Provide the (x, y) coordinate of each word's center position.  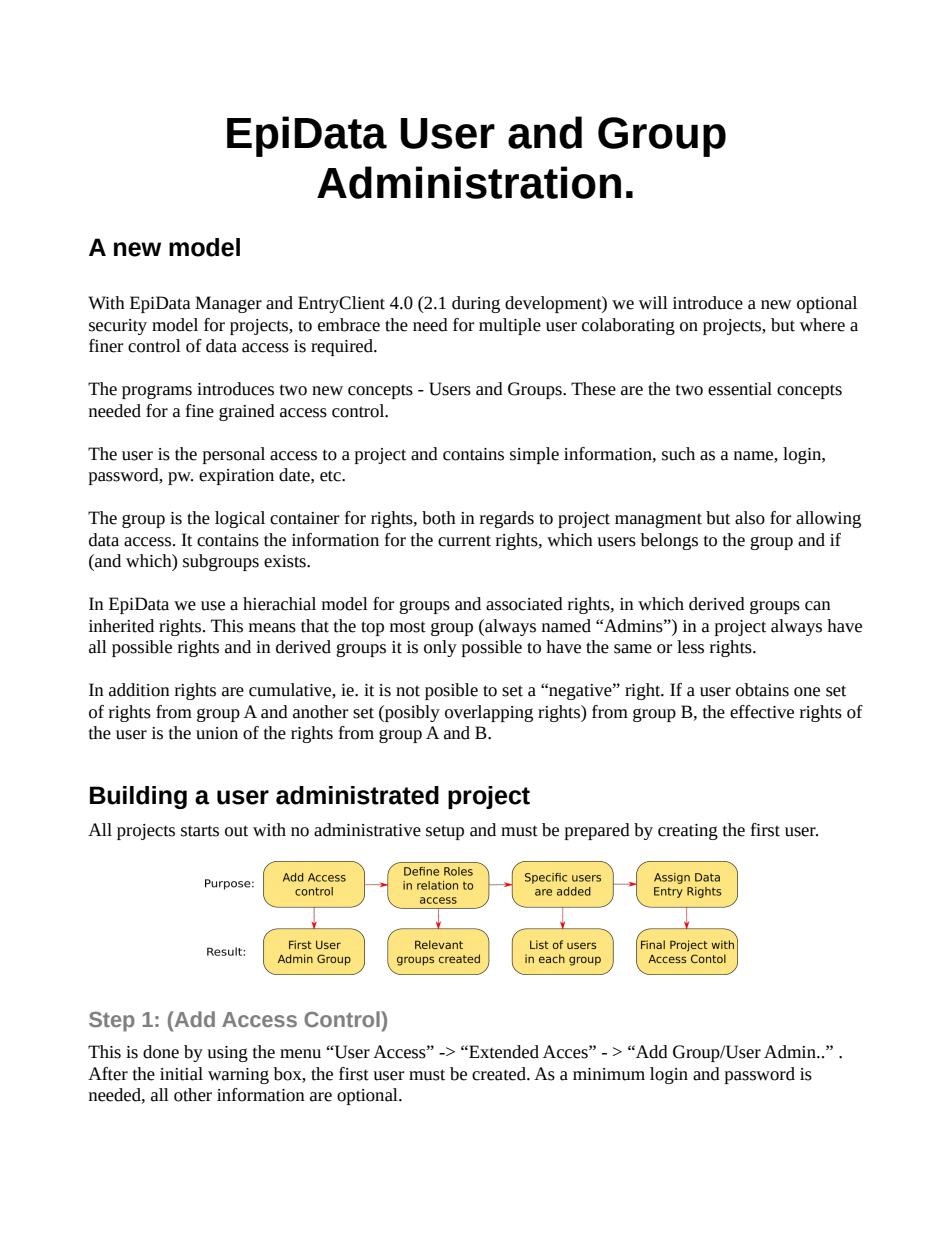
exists (286, 561)
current (464, 541)
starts (200, 831)
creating (688, 832)
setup (445, 832)
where (822, 325)
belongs (669, 541)
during (476, 304)
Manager (228, 304)
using (227, 1054)
